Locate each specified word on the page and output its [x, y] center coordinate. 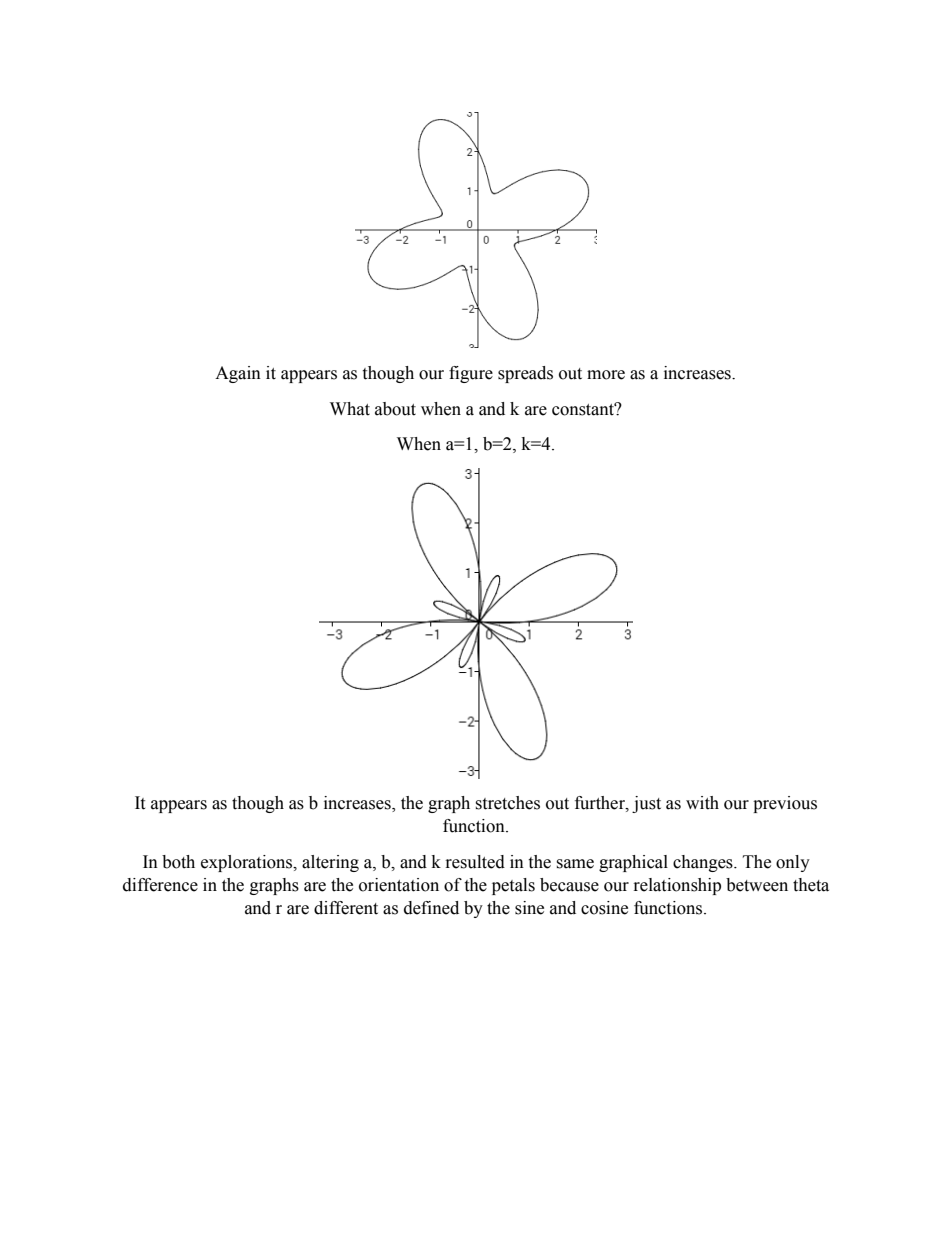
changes [704, 863]
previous [785, 804]
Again [238, 374]
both [178, 862]
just [646, 804]
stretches [507, 803]
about [395, 409]
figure [471, 374]
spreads [525, 374]
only [793, 863]
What [350, 409]
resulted [475, 862]
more [606, 375]
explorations [248, 863]
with [702, 803]
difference [160, 885]
